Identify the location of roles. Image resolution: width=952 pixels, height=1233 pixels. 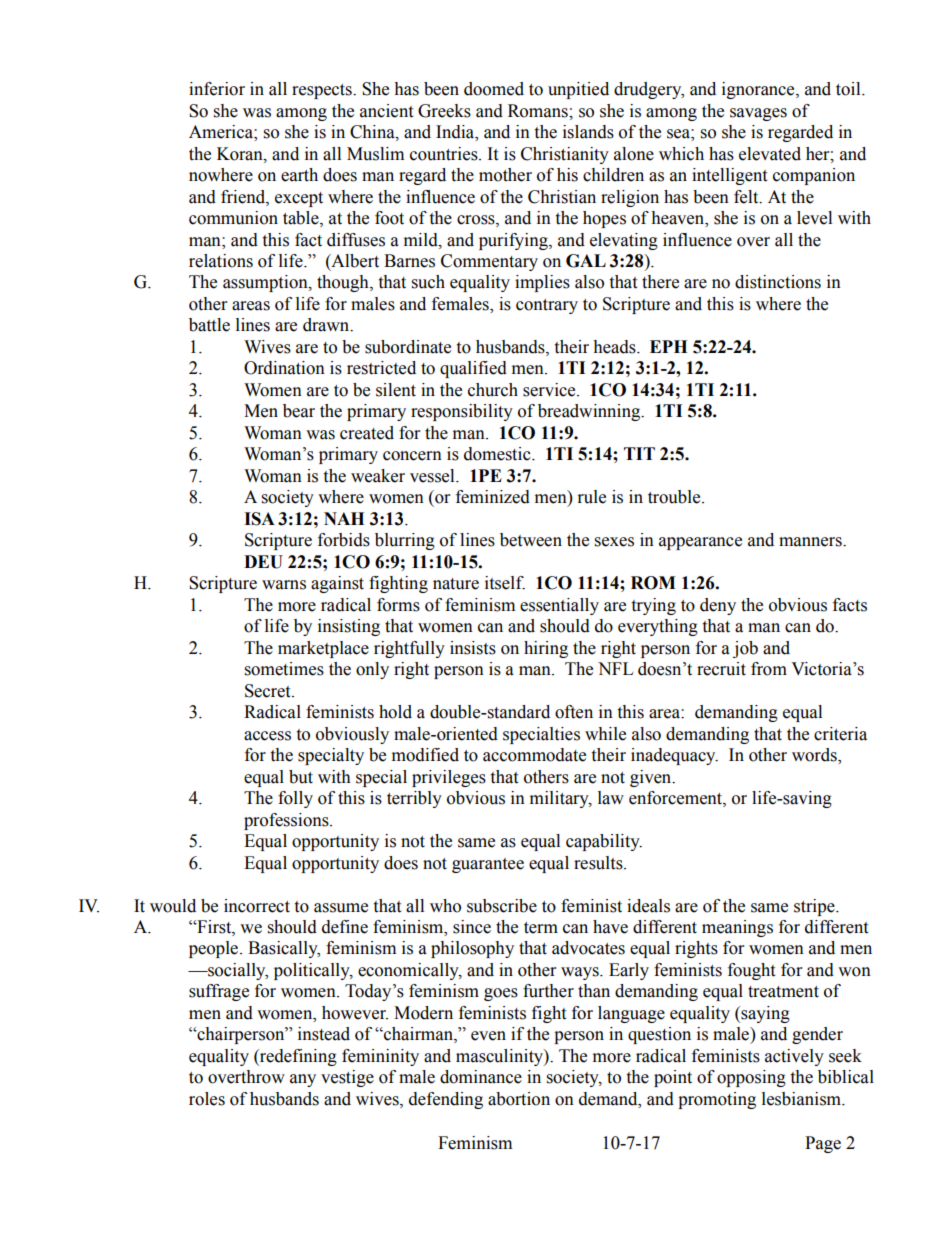
(207, 1099).
